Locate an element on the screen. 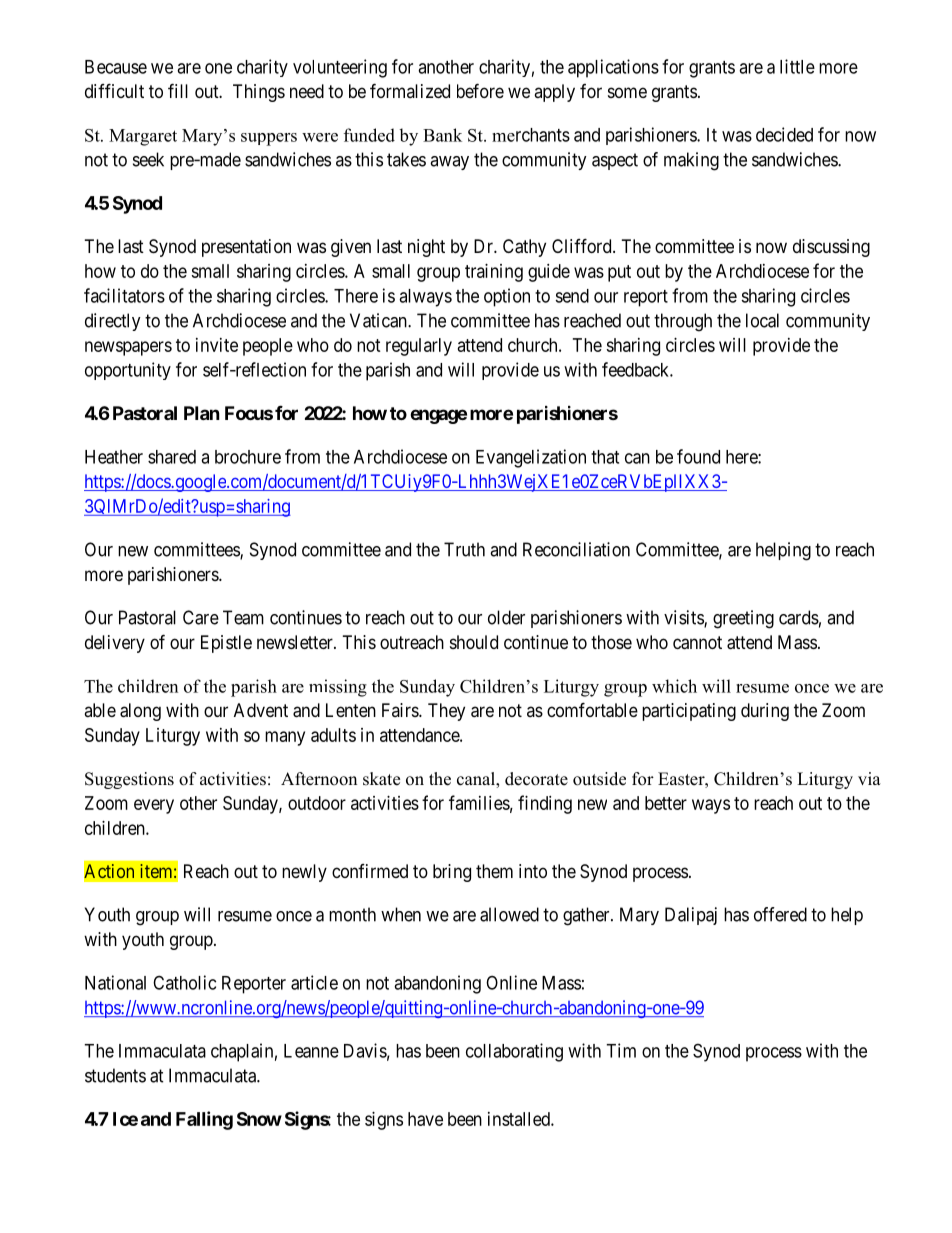 The width and height of the screenshot is (952, 1233). them is located at coordinates (494, 871).
